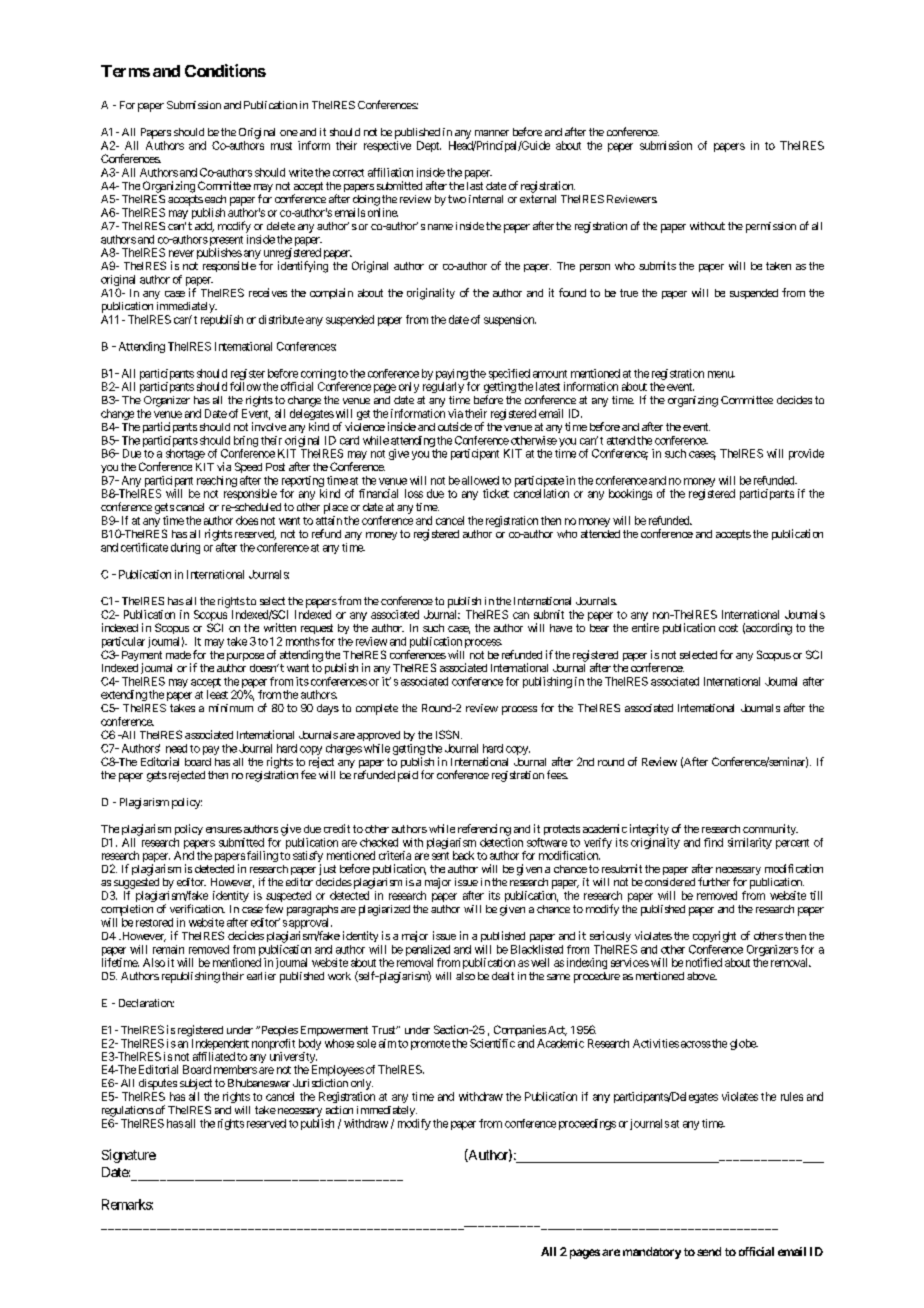  What do you see at coordinates (728, 628) in the document?
I see `cost` at bounding box center [728, 628].
